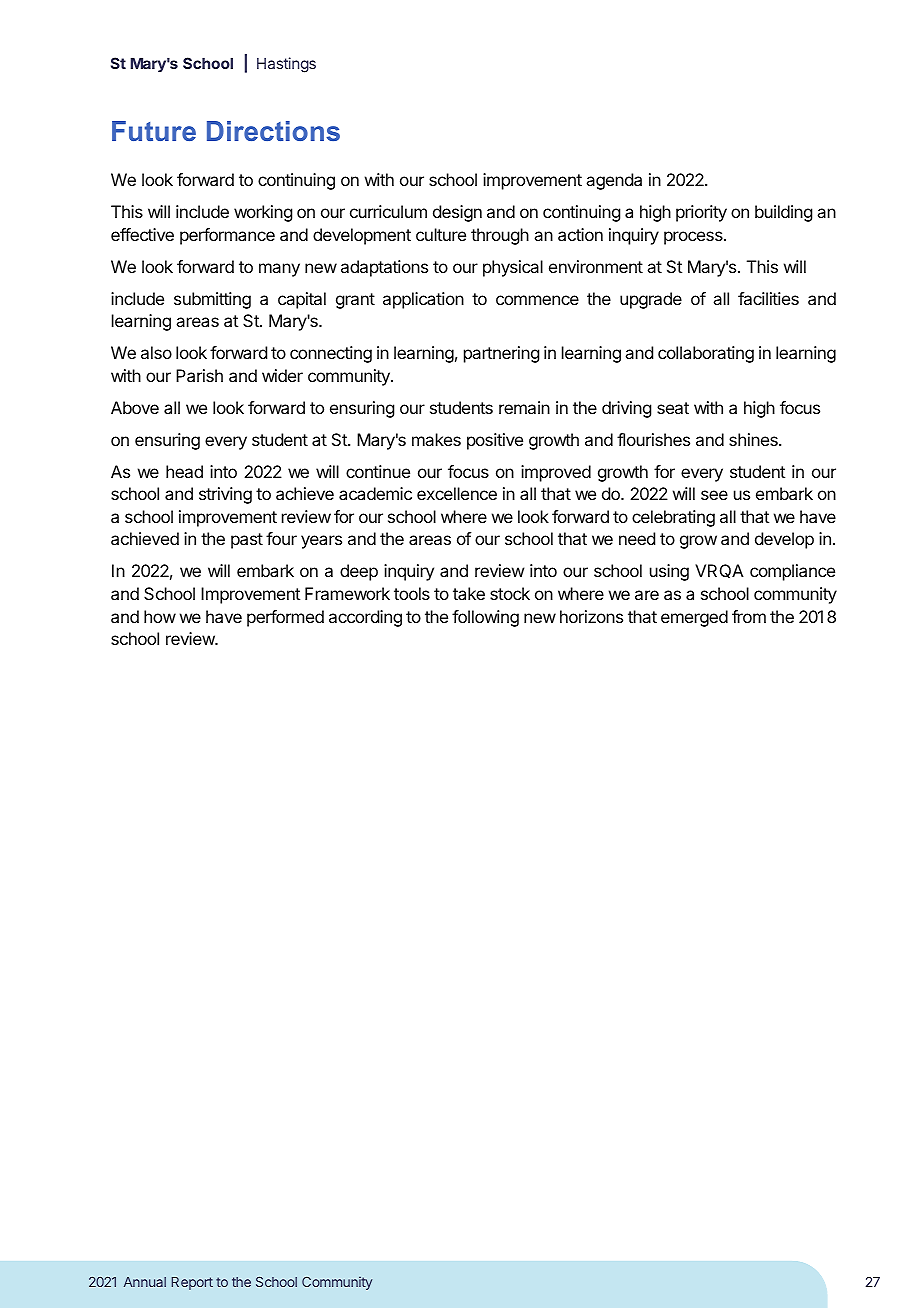 This page has height=1308, width=924. Describe the element at coordinates (694, 618) in the page. I see `emerged` at that location.
